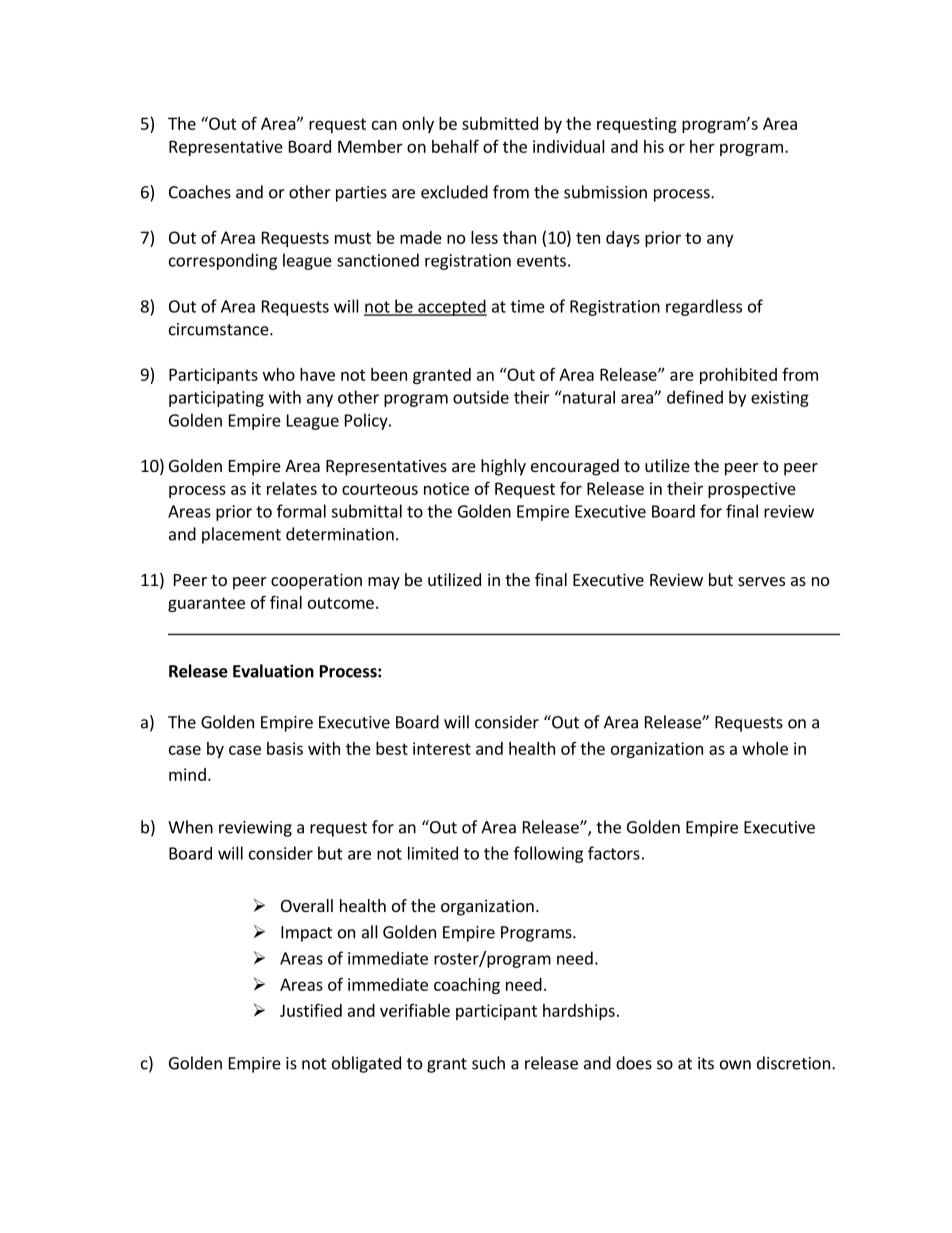 The height and width of the document is (1233, 952). I want to click on Coaches, so click(200, 192).
